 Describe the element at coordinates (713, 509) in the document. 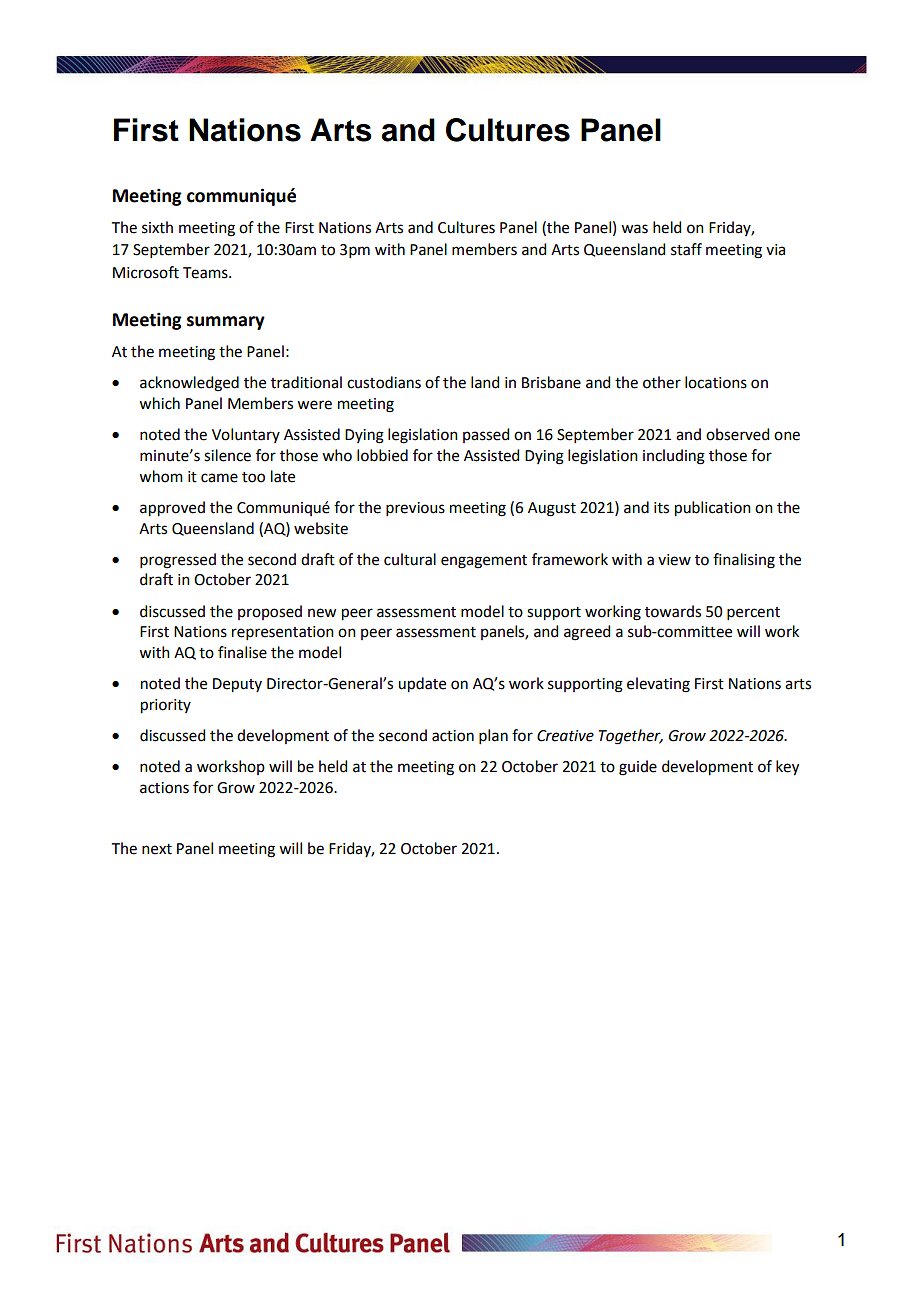

I see `publication` at that location.
